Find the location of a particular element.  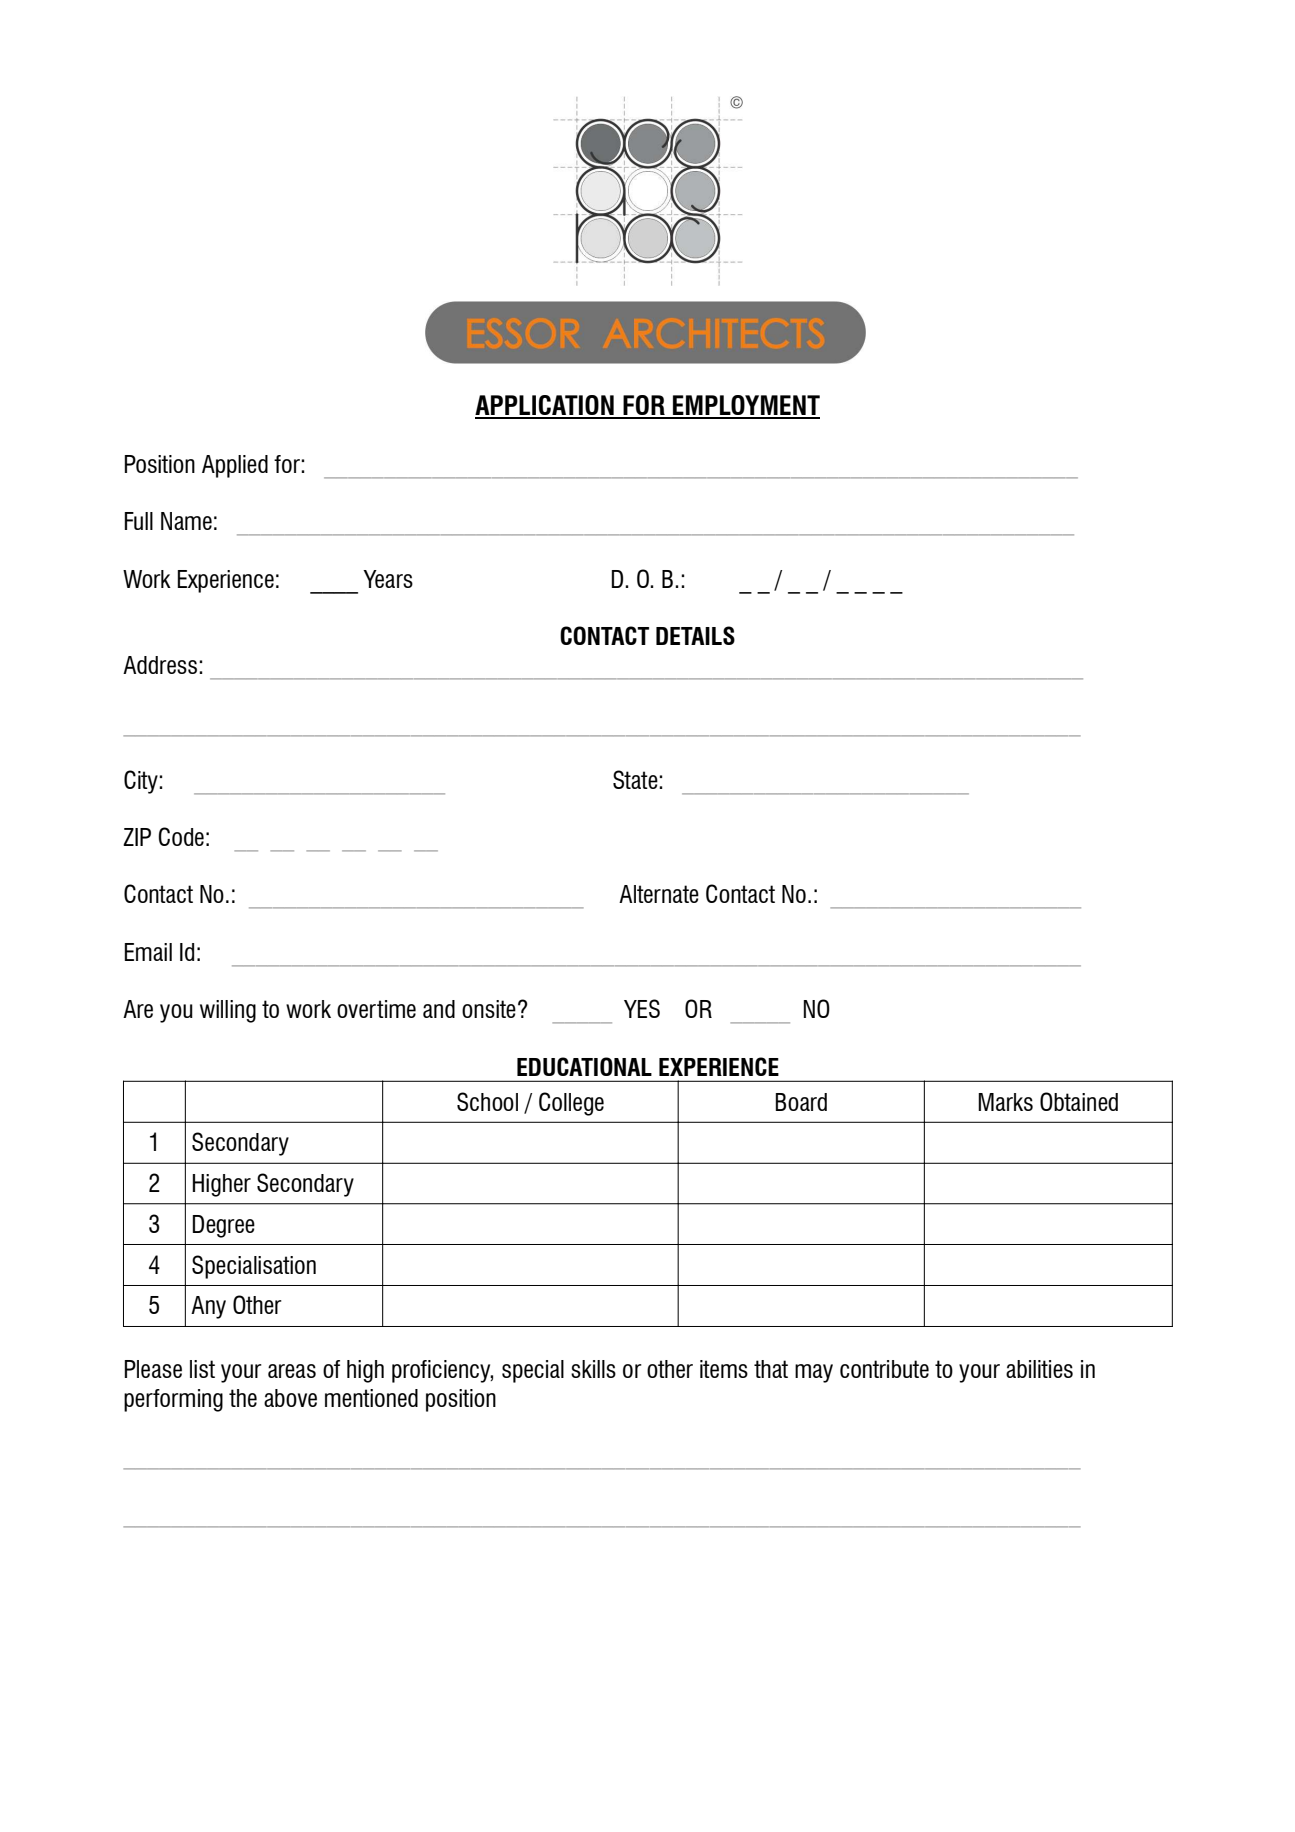

Marks is located at coordinates (1005, 1102).
